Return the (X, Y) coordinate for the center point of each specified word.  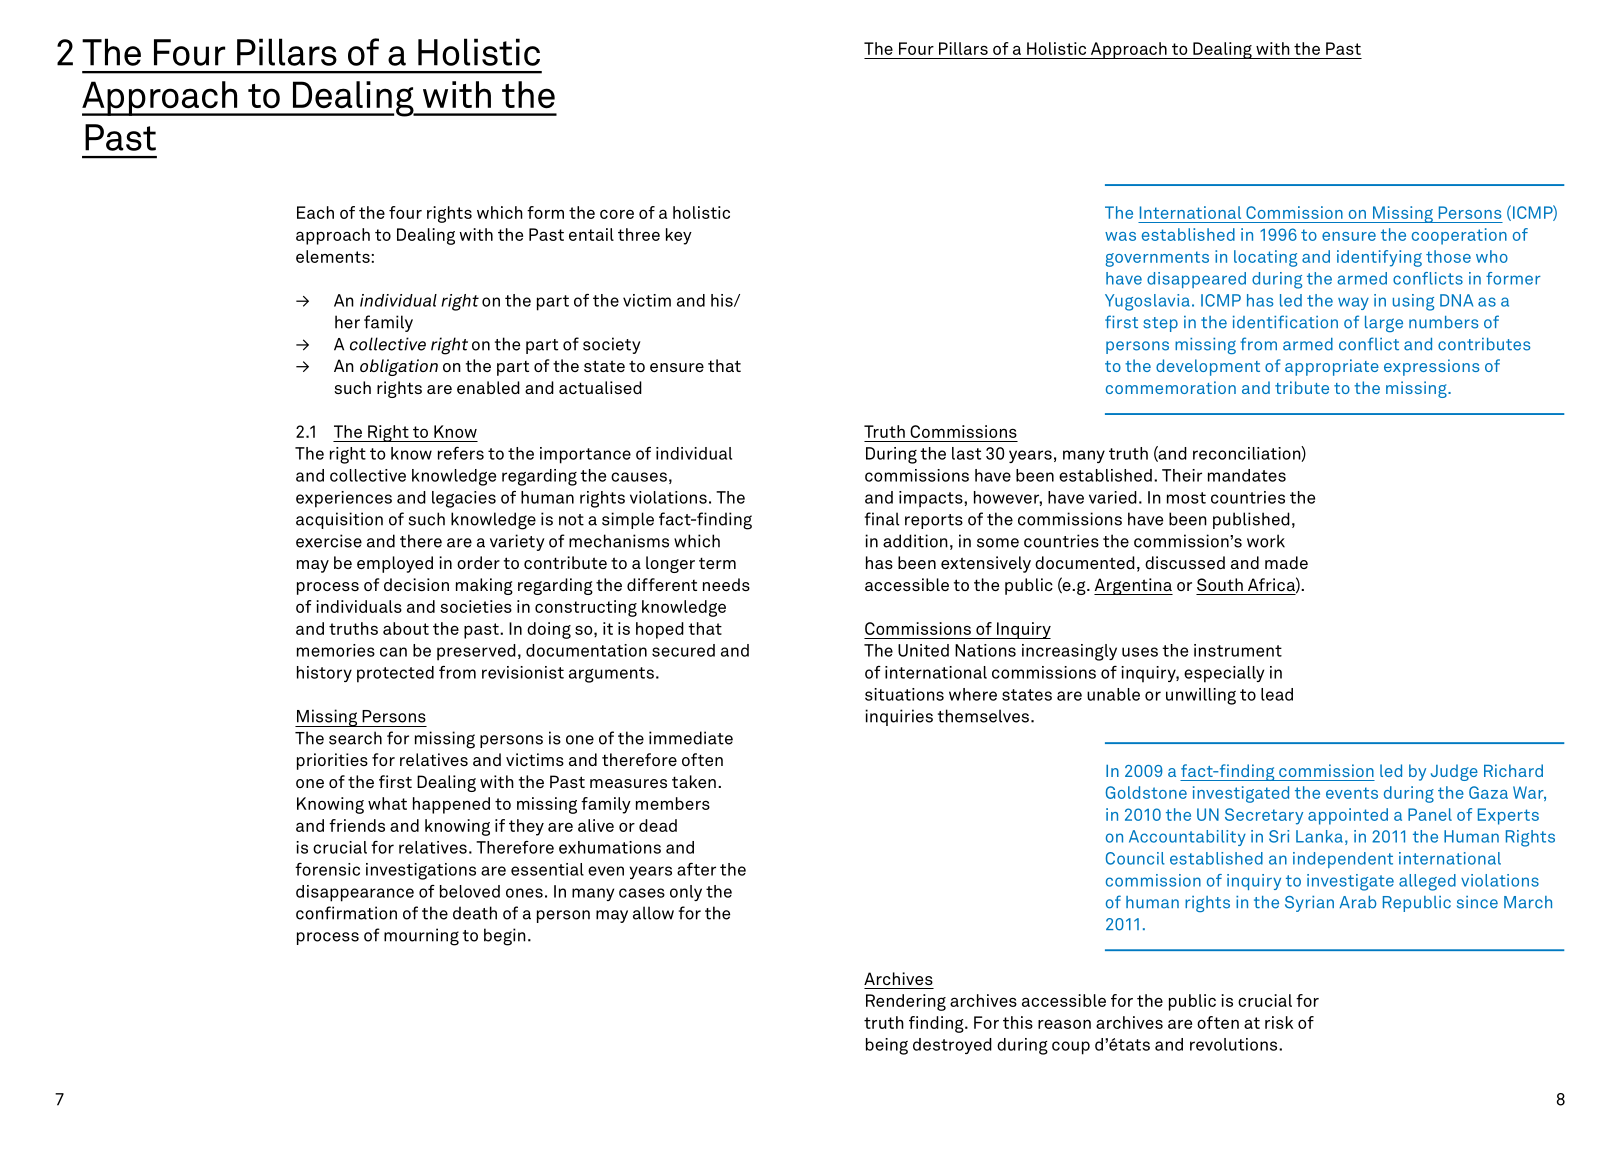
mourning (421, 937)
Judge (1454, 772)
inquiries (899, 717)
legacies (464, 499)
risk (1279, 1022)
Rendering (906, 1002)
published (1251, 520)
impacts (932, 499)
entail (591, 234)
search (355, 738)
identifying (1379, 258)
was (1120, 236)
